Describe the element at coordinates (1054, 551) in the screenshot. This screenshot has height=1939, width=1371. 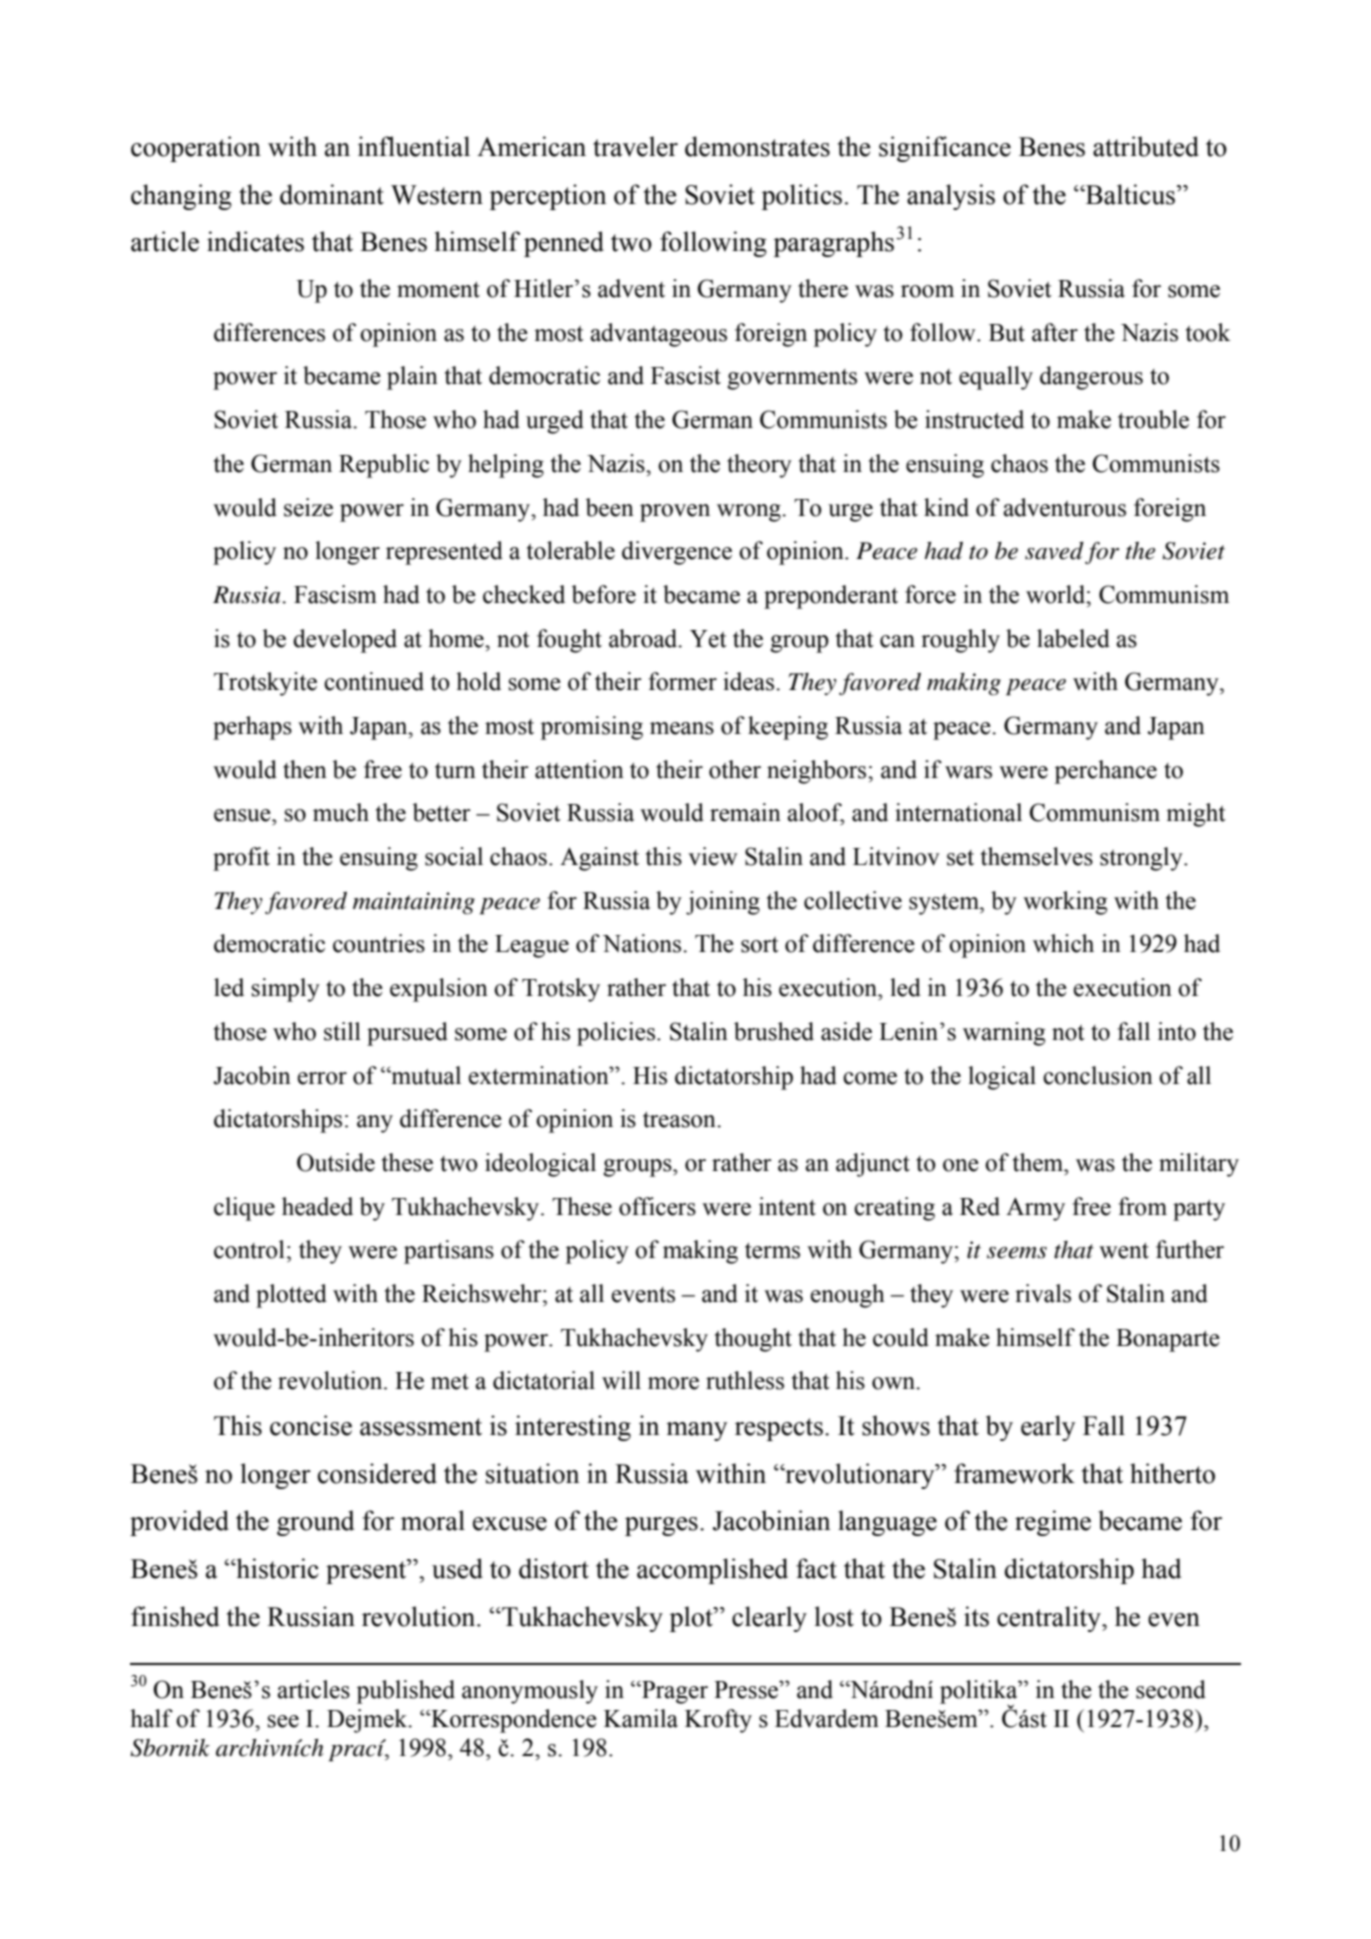
I see `saved` at that location.
